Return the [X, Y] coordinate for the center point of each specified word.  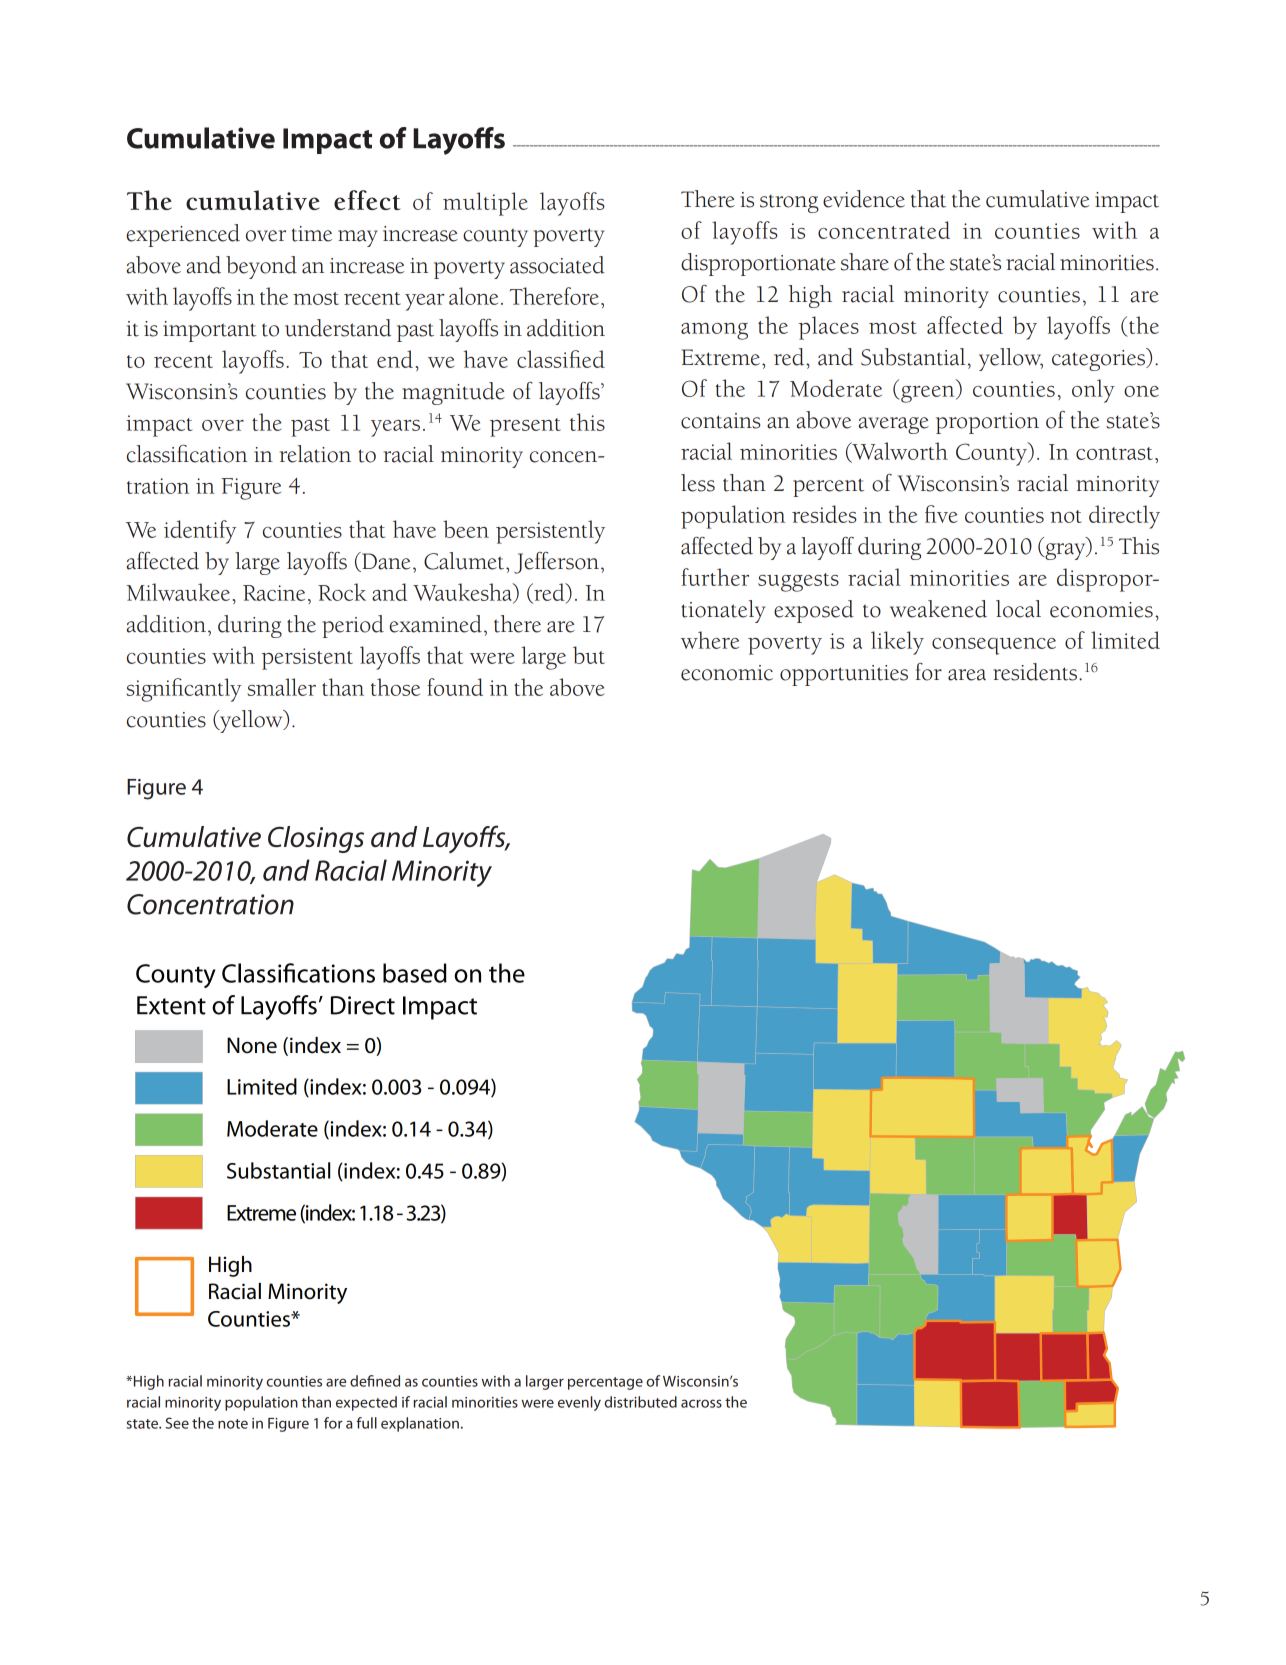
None [252, 1045]
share [865, 262]
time [312, 234]
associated [557, 265]
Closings [316, 839]
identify [200, 532]
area [967, 675]
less [698, 483]
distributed [640, 1402]
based [415, 973]
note [233, 1424]
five [941, 514]
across [701, 1403]
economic [727, 673]
